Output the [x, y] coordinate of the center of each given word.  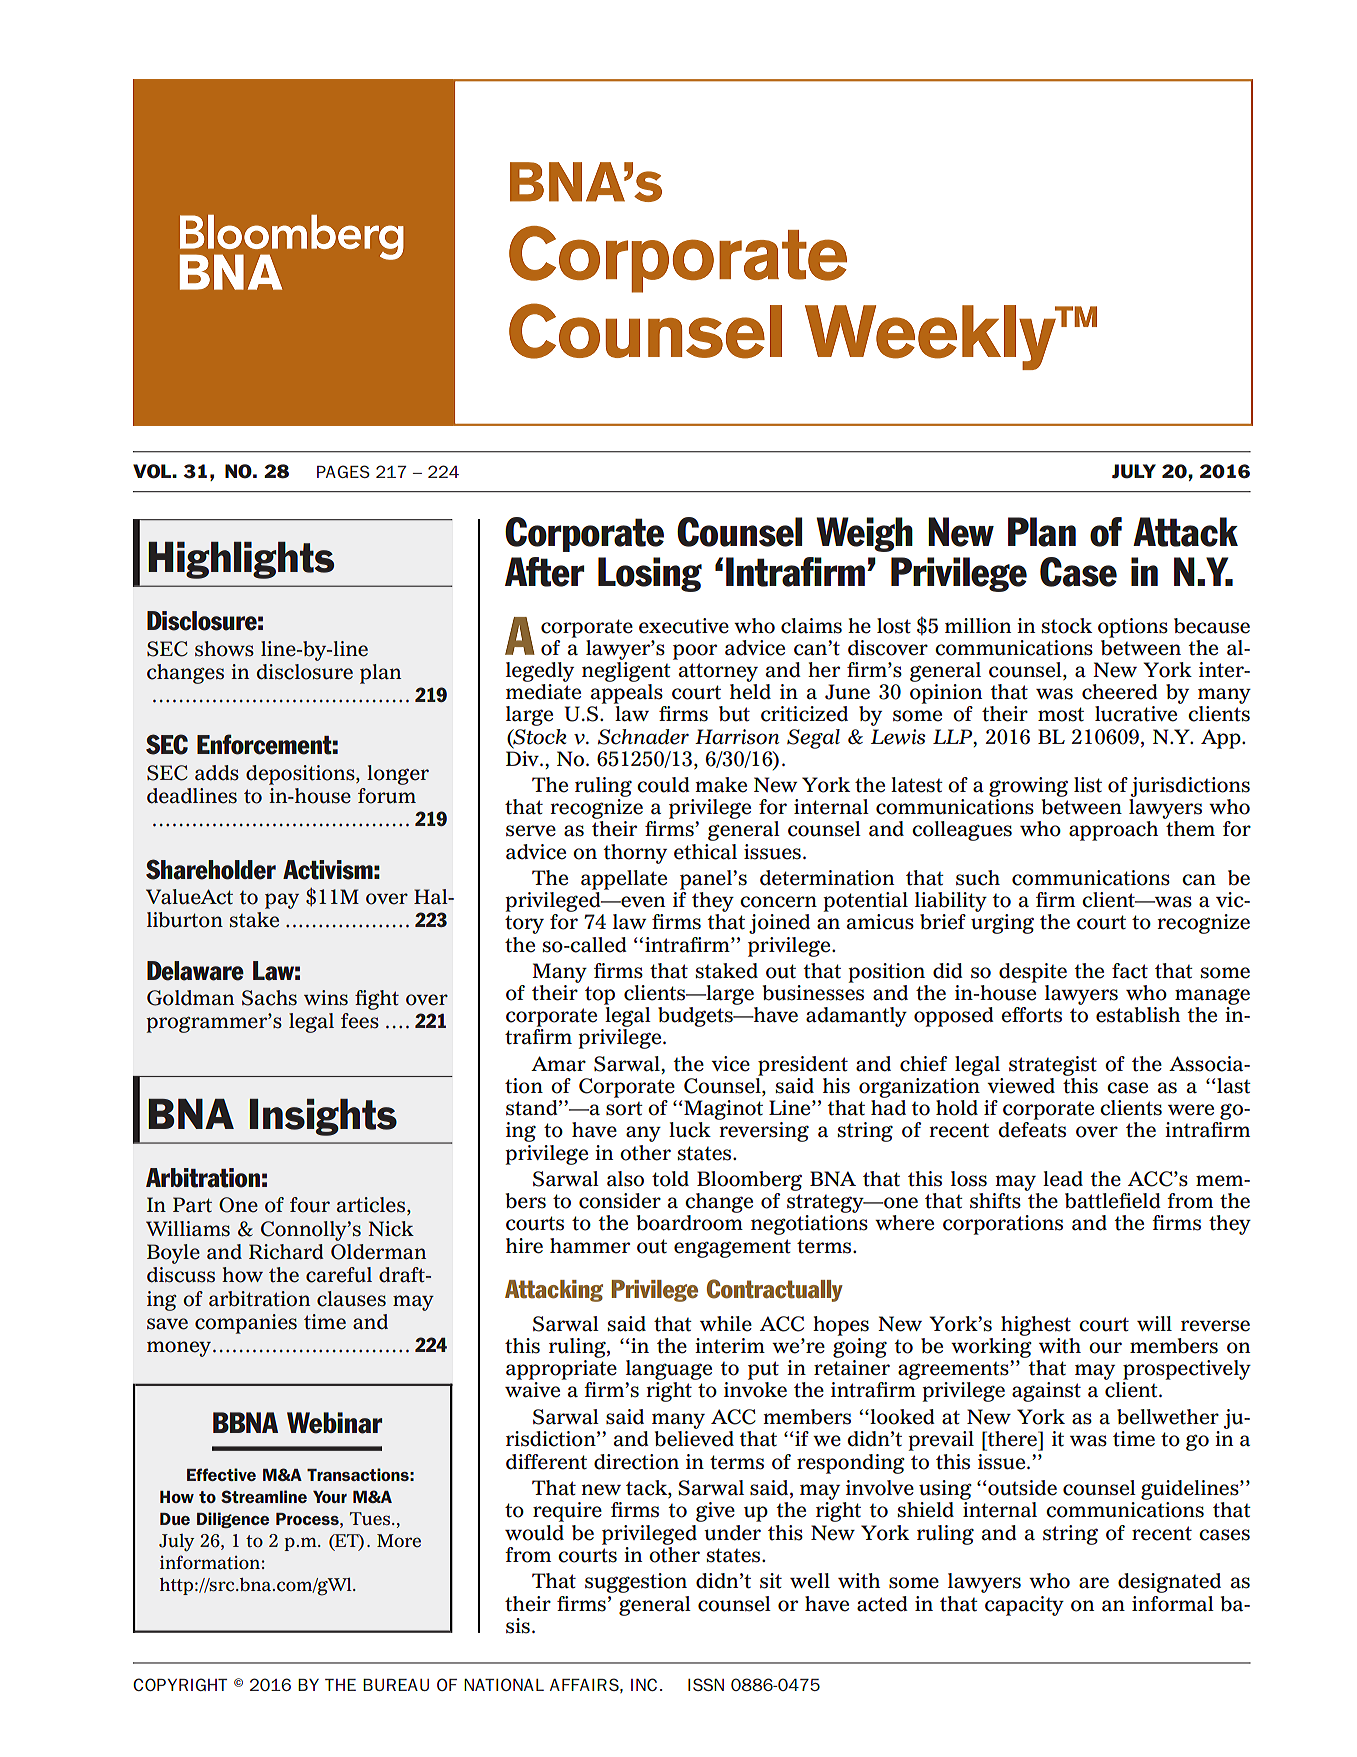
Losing [650, 574]
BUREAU [396, 1685]
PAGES [343, 471]
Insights [323, 1117]
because [1212, 626]
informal [1173, 1604]
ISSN [706, 1684]
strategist [1053, 1066]
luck [690, 1130]
